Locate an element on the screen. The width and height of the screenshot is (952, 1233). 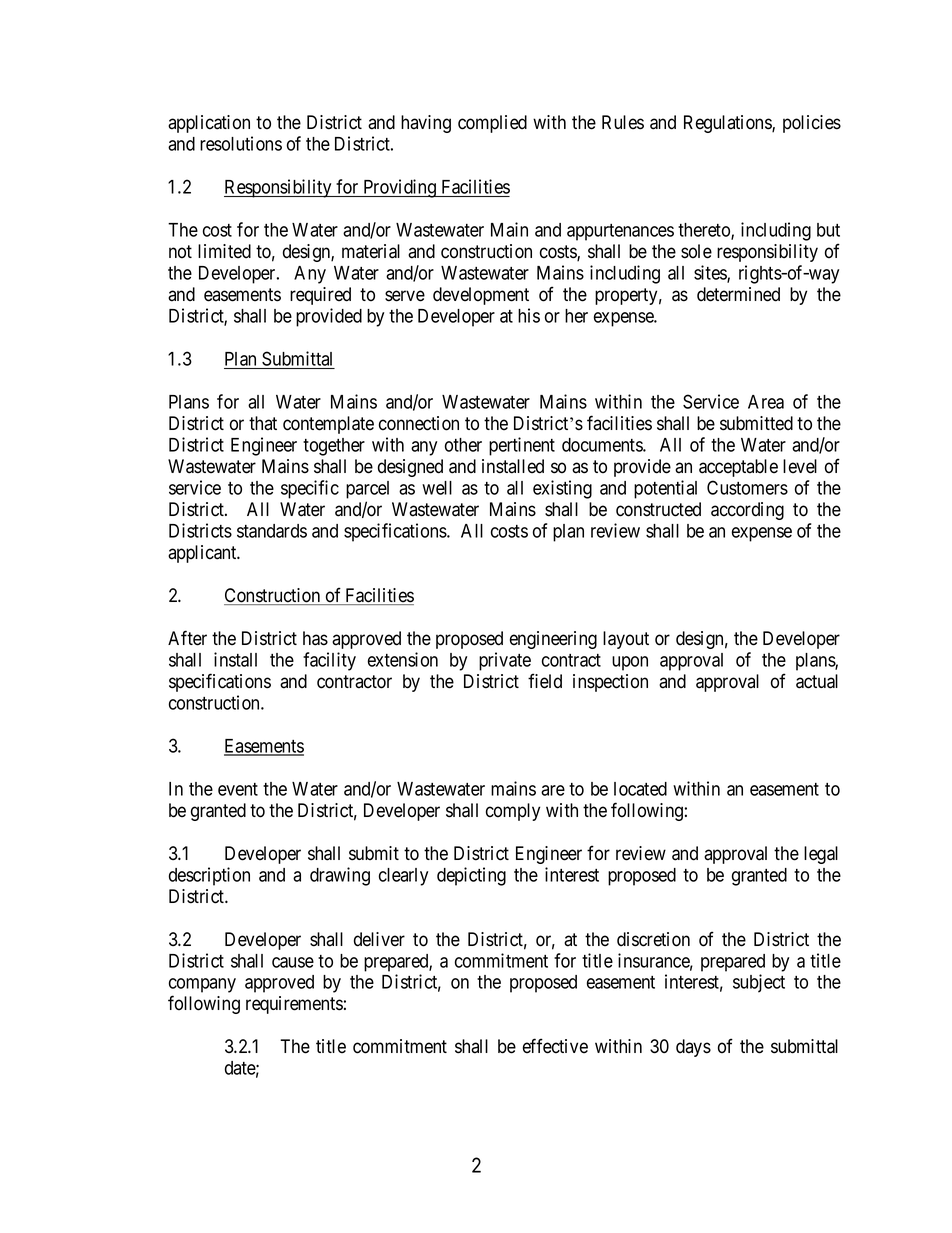
pertinent is located at coordinates (522, 446).
